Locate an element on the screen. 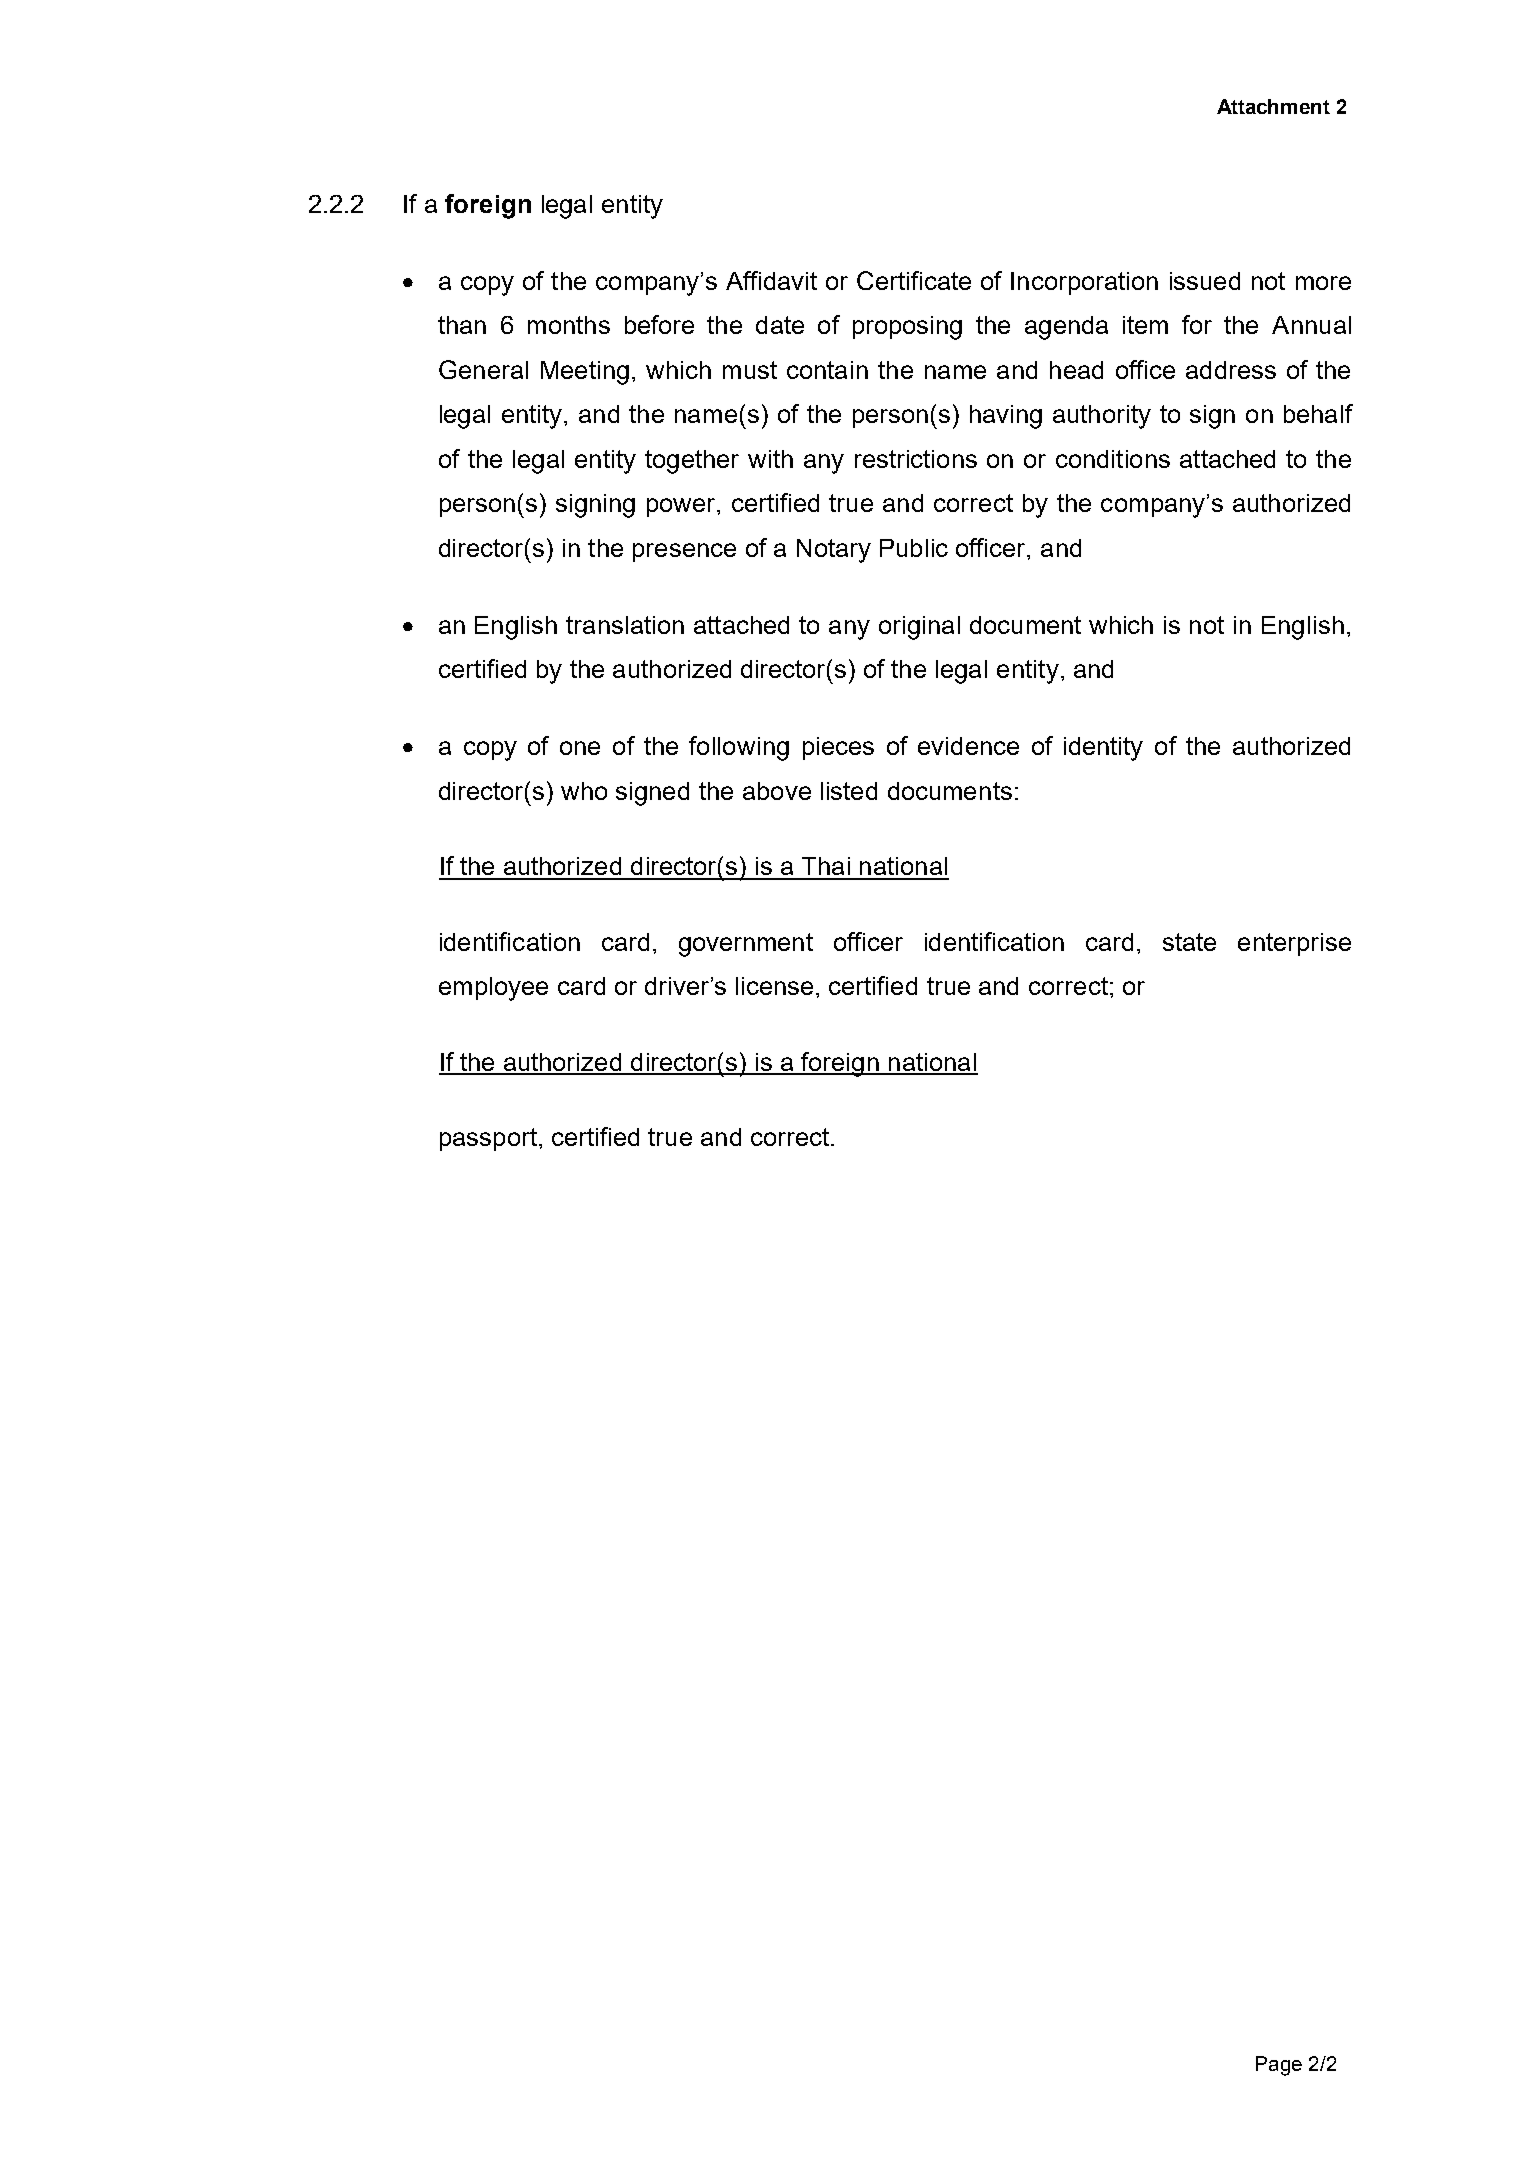 The height and width of the screenshot is (2171, 1535). months is located at coordinates (569, 325).
